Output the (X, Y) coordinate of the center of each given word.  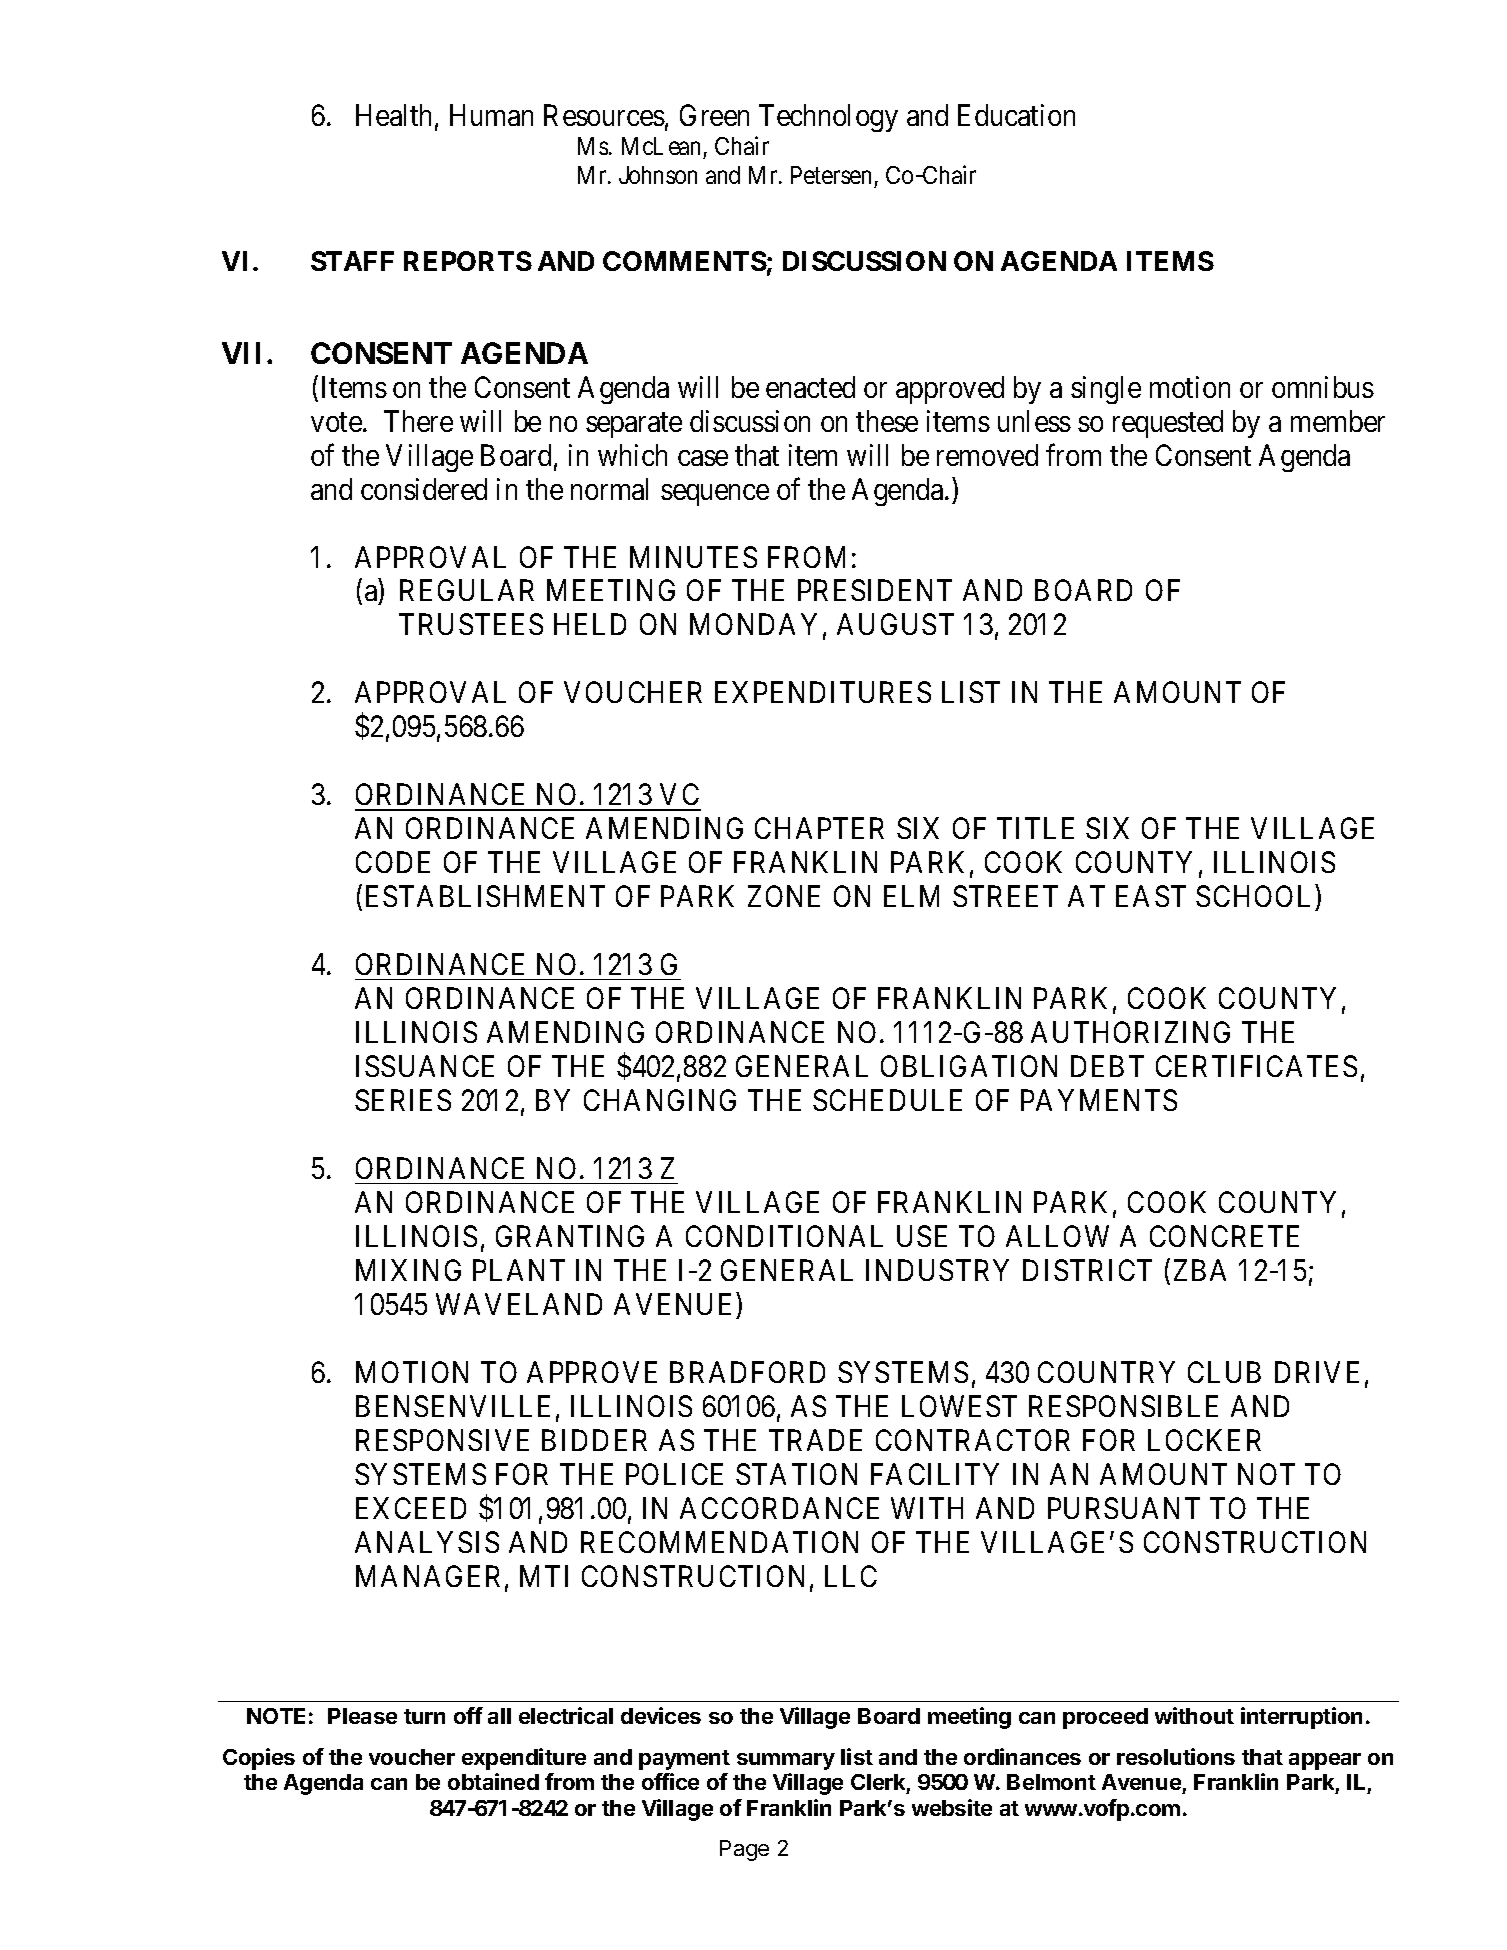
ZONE (784, 896)
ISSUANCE (425, 1066)
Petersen (831, 175)
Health (393, 115)
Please (362, 1716)
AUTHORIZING (1130, 1032)
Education (1016, 115)
